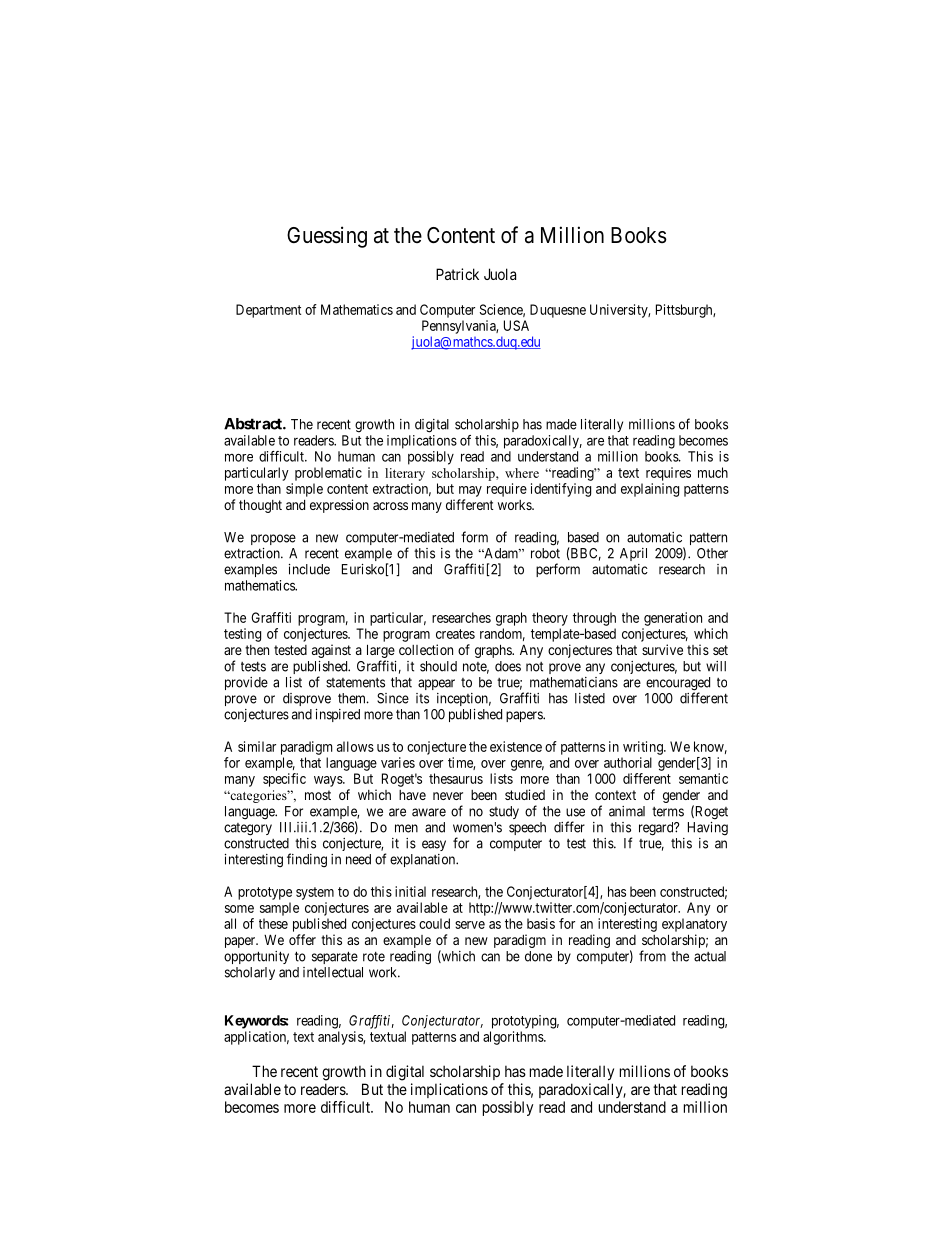 The height and width of the screenshot is (1233, 952). What do you see at coordinates (644, 748) in the screenshot?
I see `writing` at bounding box center [644, 748].
